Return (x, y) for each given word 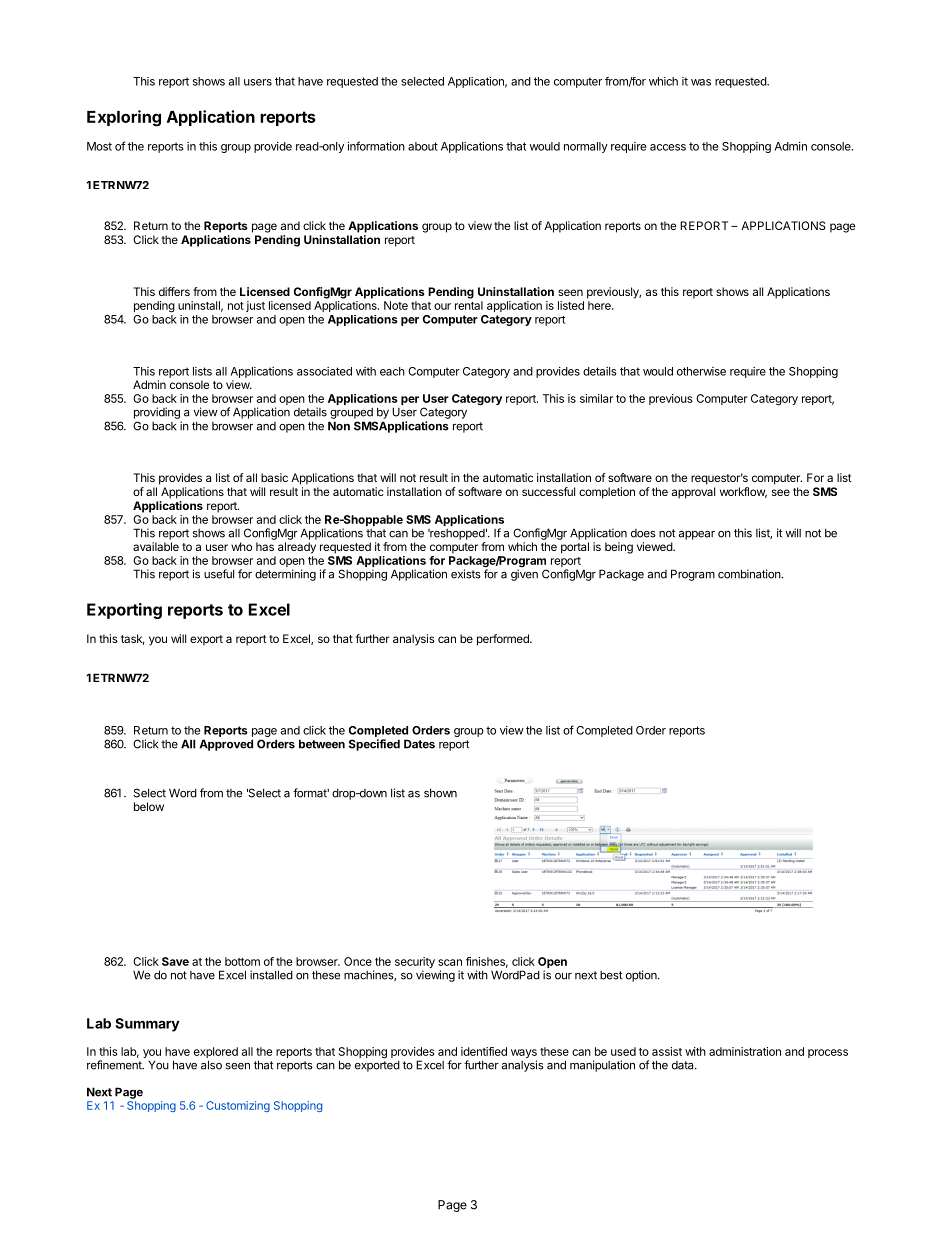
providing (157, 413)
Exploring (124, 118)
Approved (226, 745)
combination (750, 574)
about (423, 146)
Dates (419, 744)
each (392, 371)
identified (484, 1051)
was (701, 82)
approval (693, 493)
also (211, 1065)
